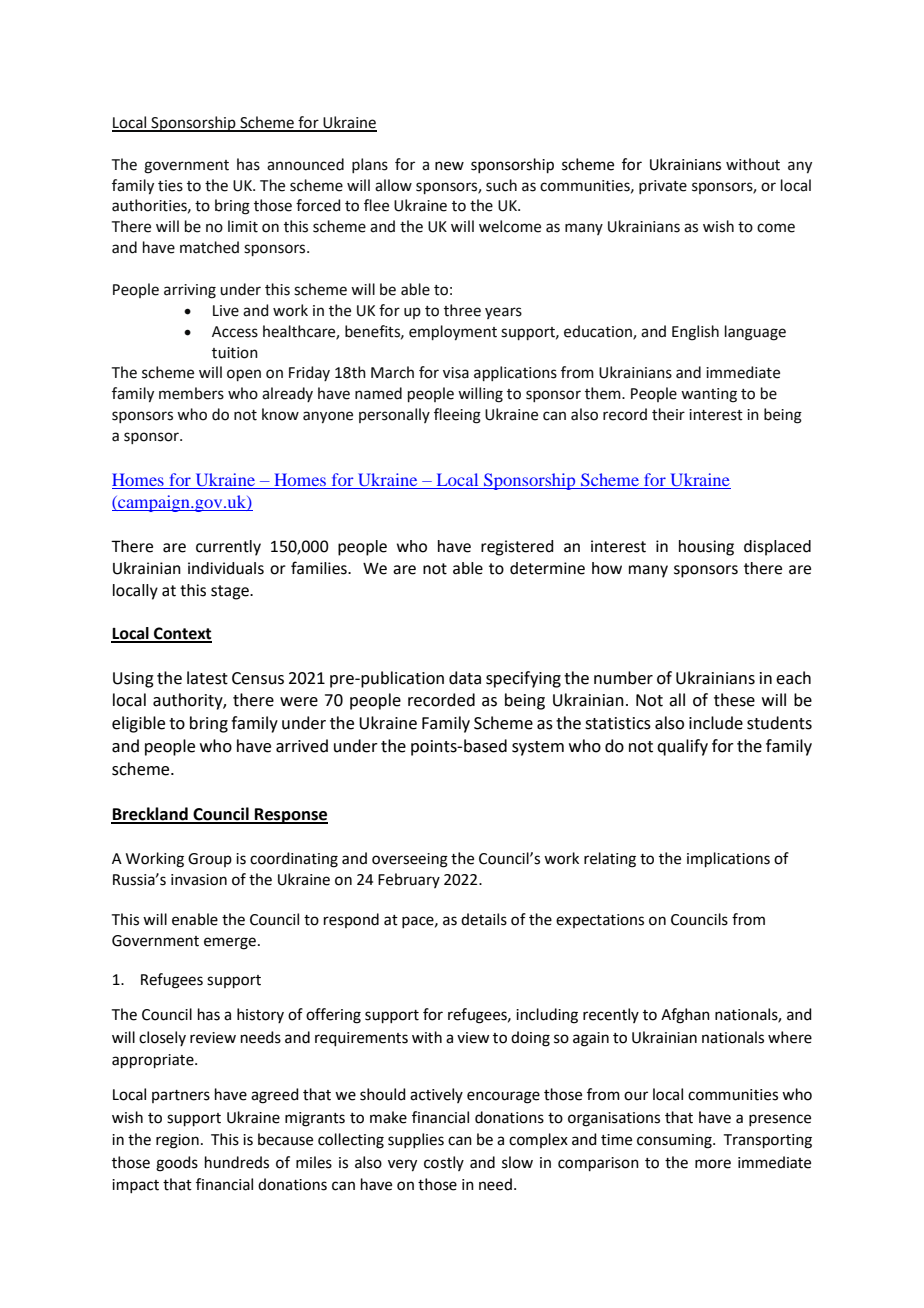 The image size is (924, 1308). What do you see at coordinates (243, 226) in the screenshot?
I see `limit` at bounding box center [243, 226].
